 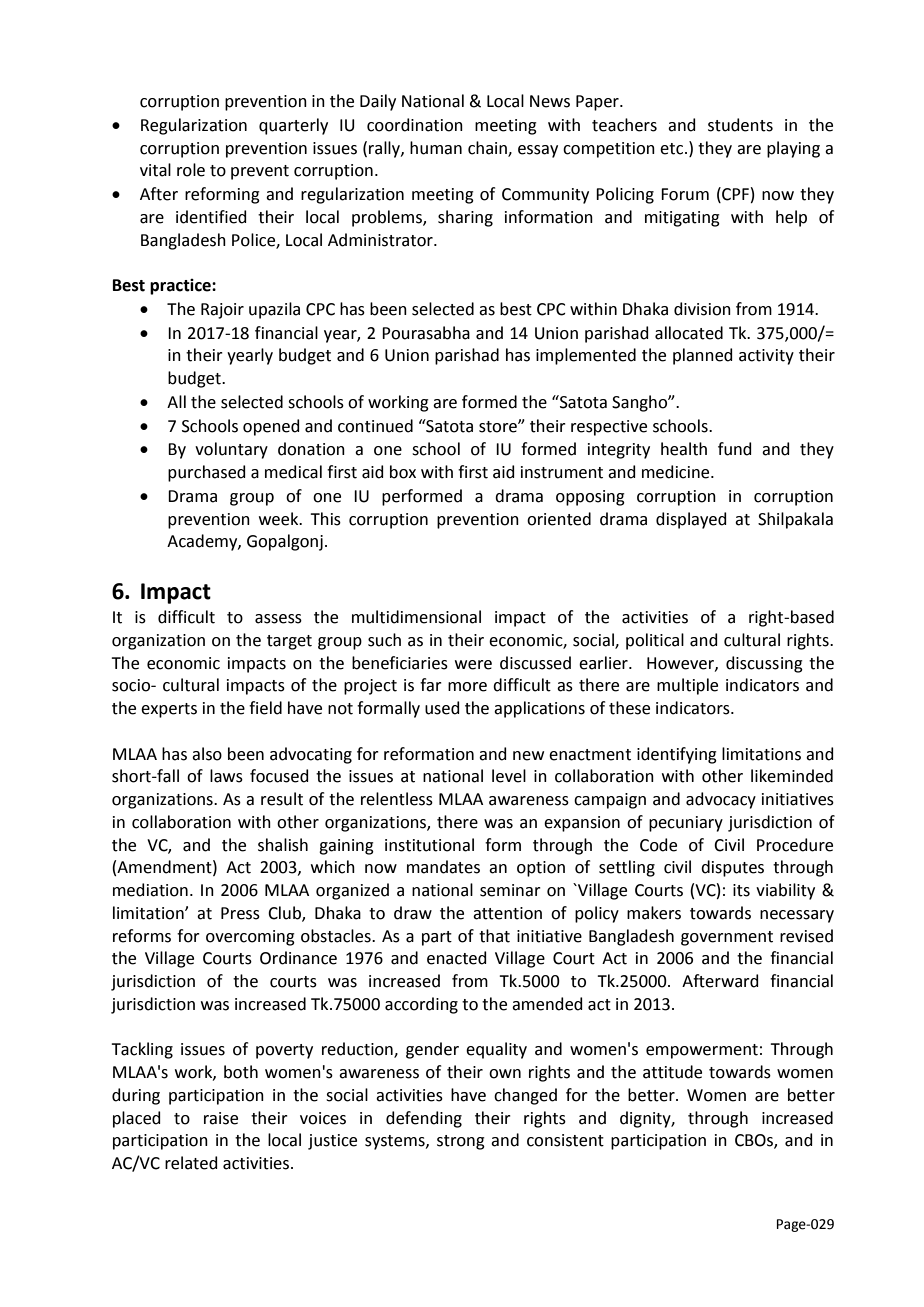 I want to click on role, so click(x=191, y=170).
